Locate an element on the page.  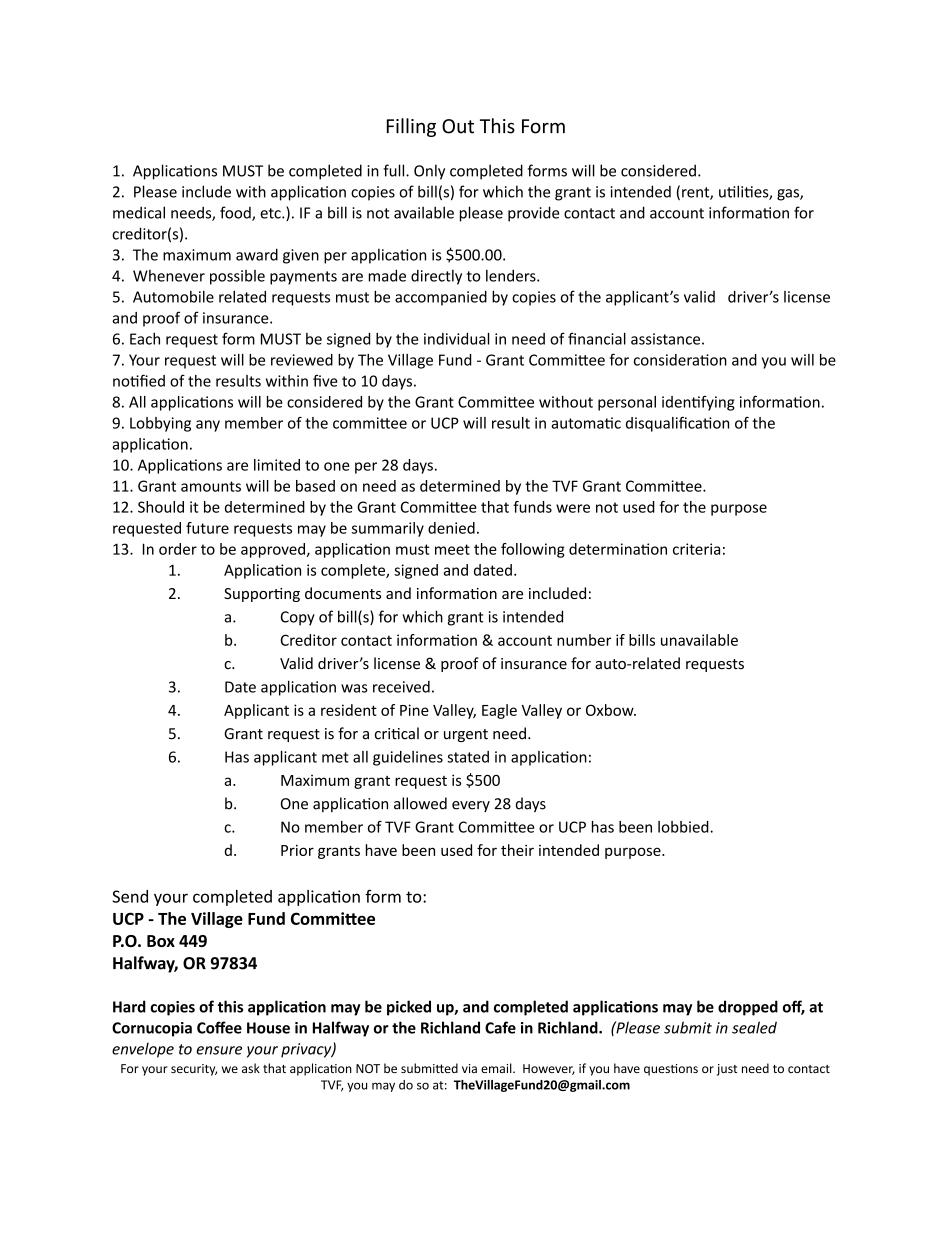
meet is located at coordinates (452, 549).
